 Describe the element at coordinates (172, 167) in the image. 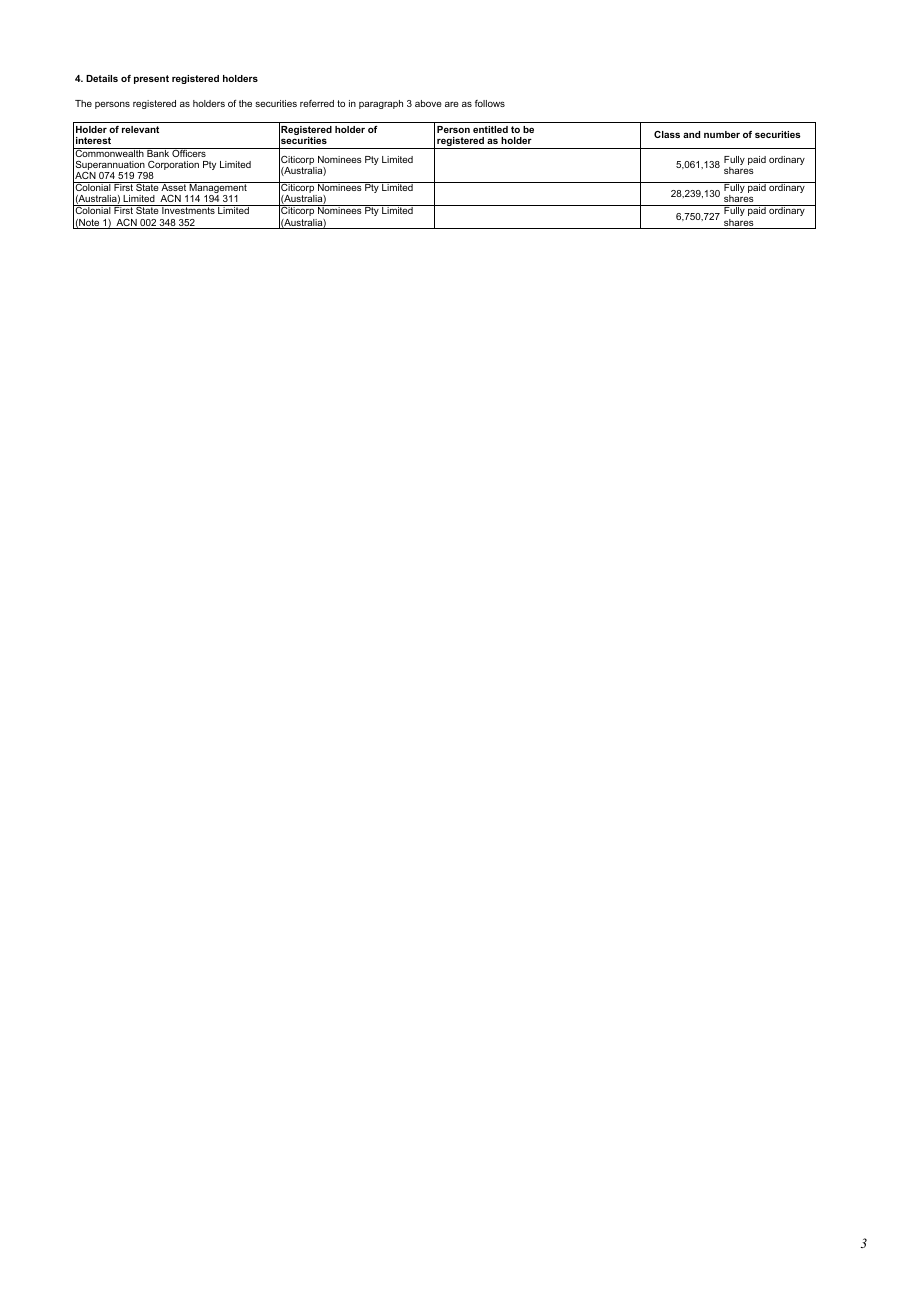

I see `Corporation` at that location.
